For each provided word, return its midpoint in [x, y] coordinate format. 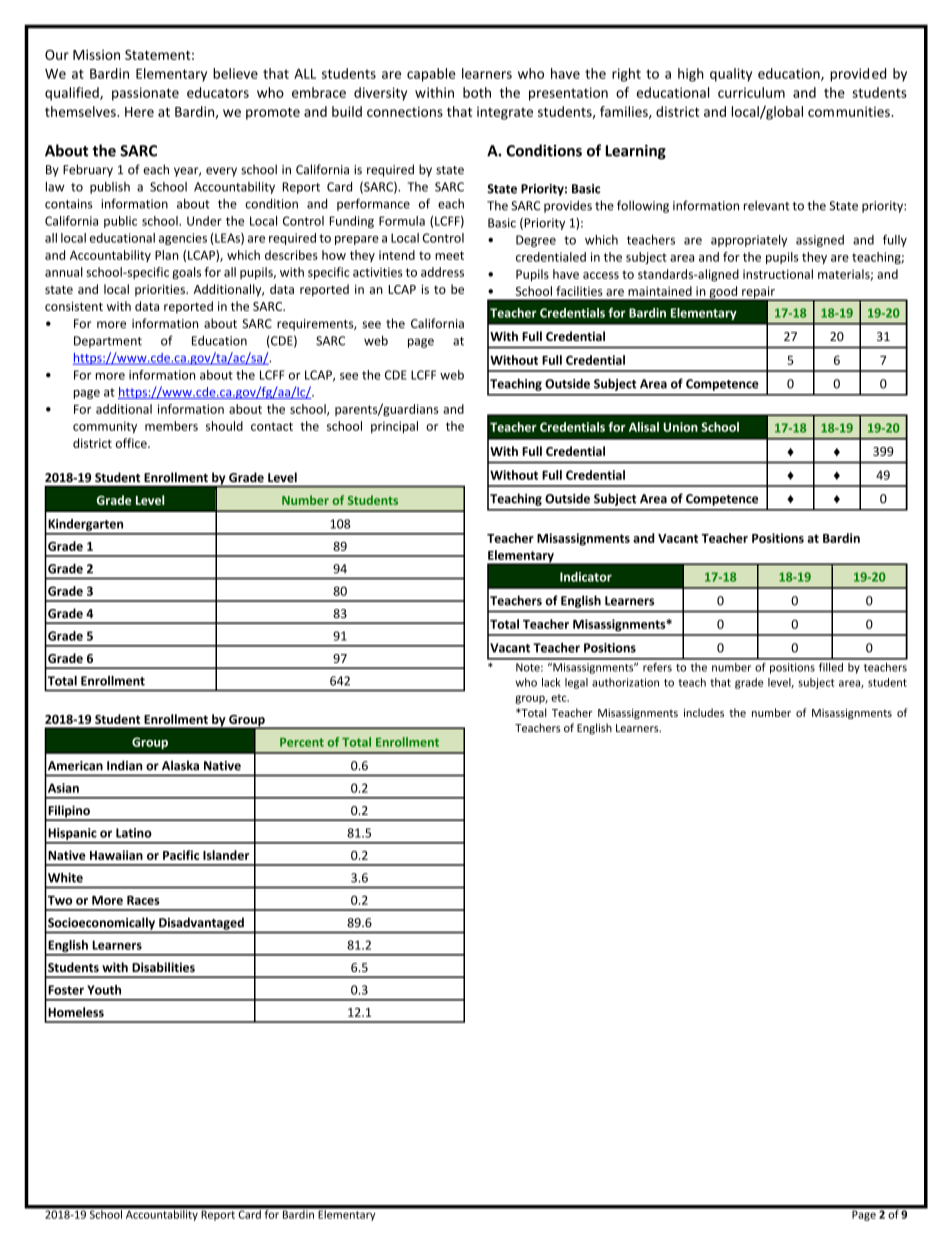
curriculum [751, 92]
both [477, 92]
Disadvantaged [201, 923]
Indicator [586, 577]
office [132, 443]
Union [680, 427]
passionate [145, 94]
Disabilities [163, 967]
